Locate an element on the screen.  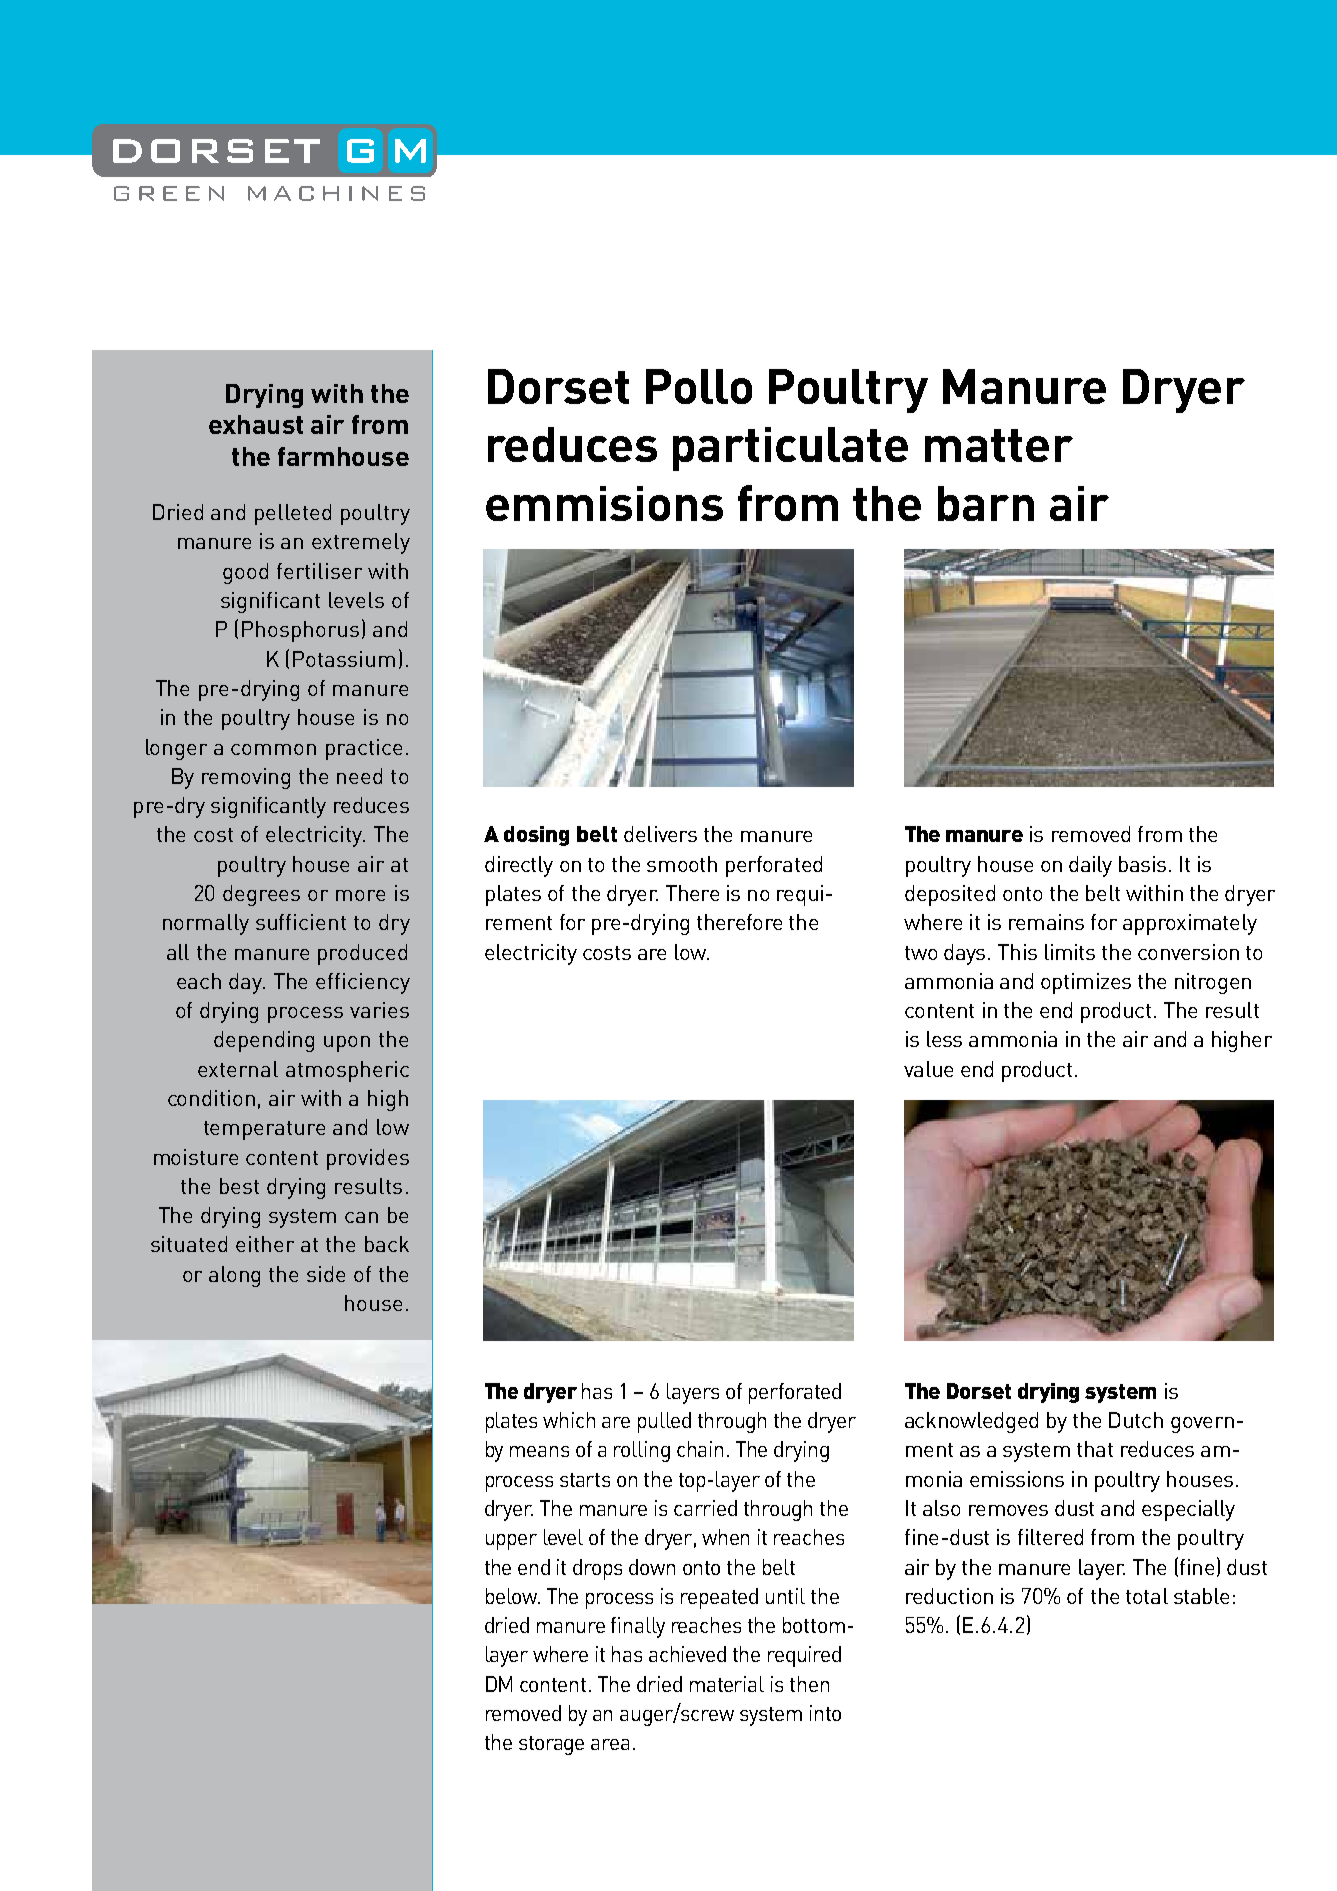
atmospheric is located at coordinates (347, 1071).
